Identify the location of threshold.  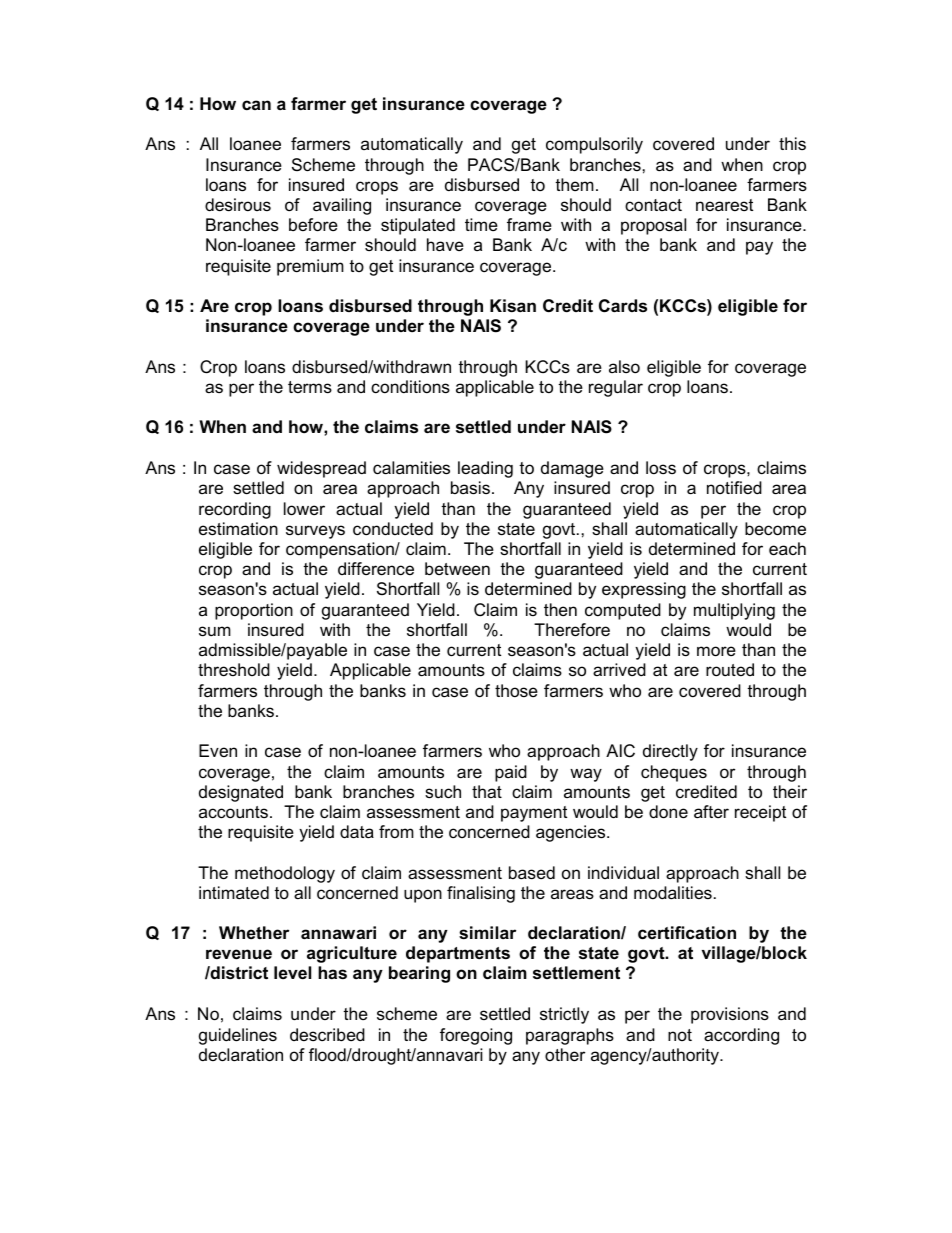
(234, 670).
